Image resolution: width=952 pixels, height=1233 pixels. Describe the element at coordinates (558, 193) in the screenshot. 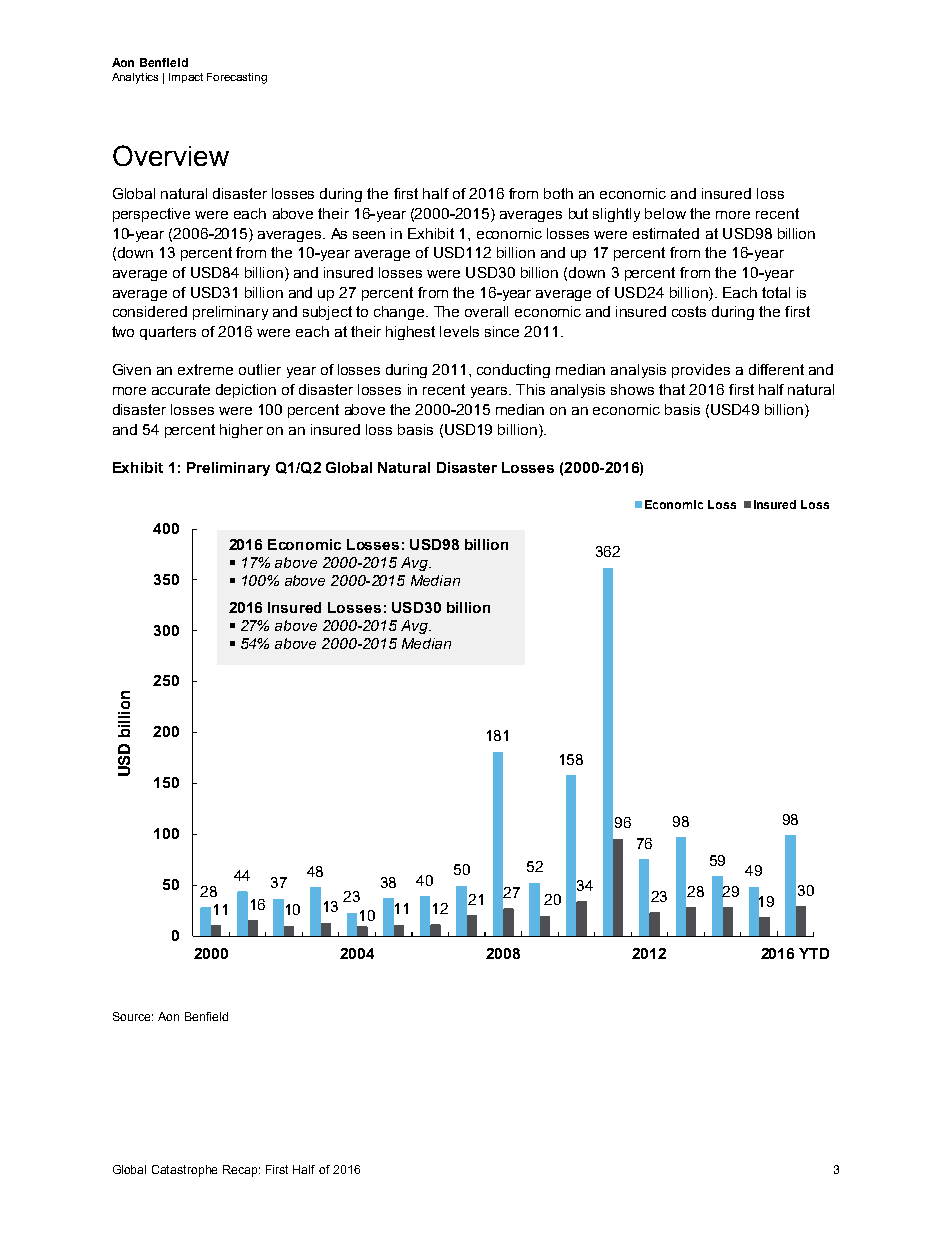

I see `both` at that location.
